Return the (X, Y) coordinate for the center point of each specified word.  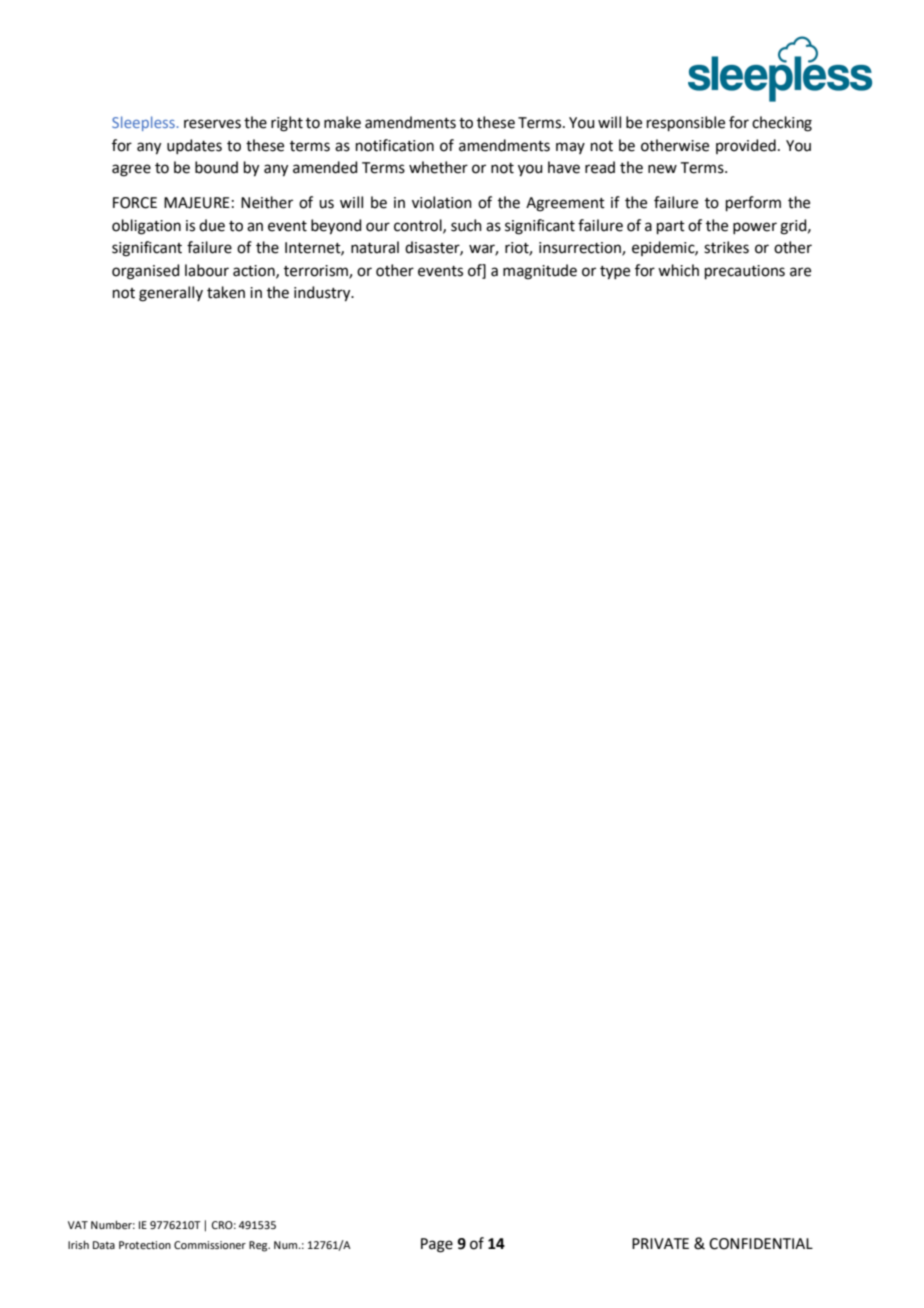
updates (194, 146)
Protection (145, 1245)
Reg (259, 1246)
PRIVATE (660, 1243)
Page (437, 1245)
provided (746, 146)
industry (323, 294)
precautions (745, 272)
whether (438, 167)
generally (171, 294)
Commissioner (210, 1245)
